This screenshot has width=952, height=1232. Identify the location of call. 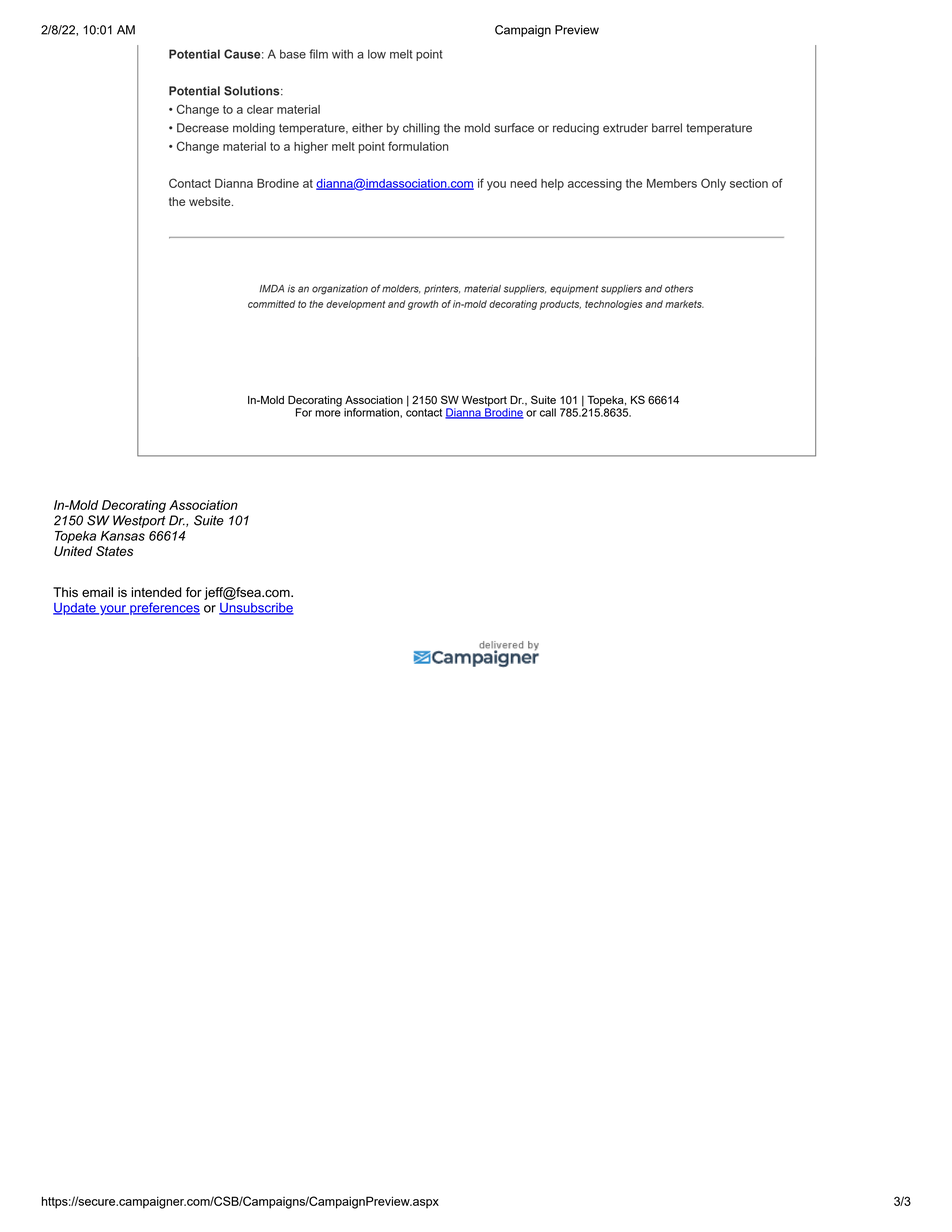
(548, 412).
